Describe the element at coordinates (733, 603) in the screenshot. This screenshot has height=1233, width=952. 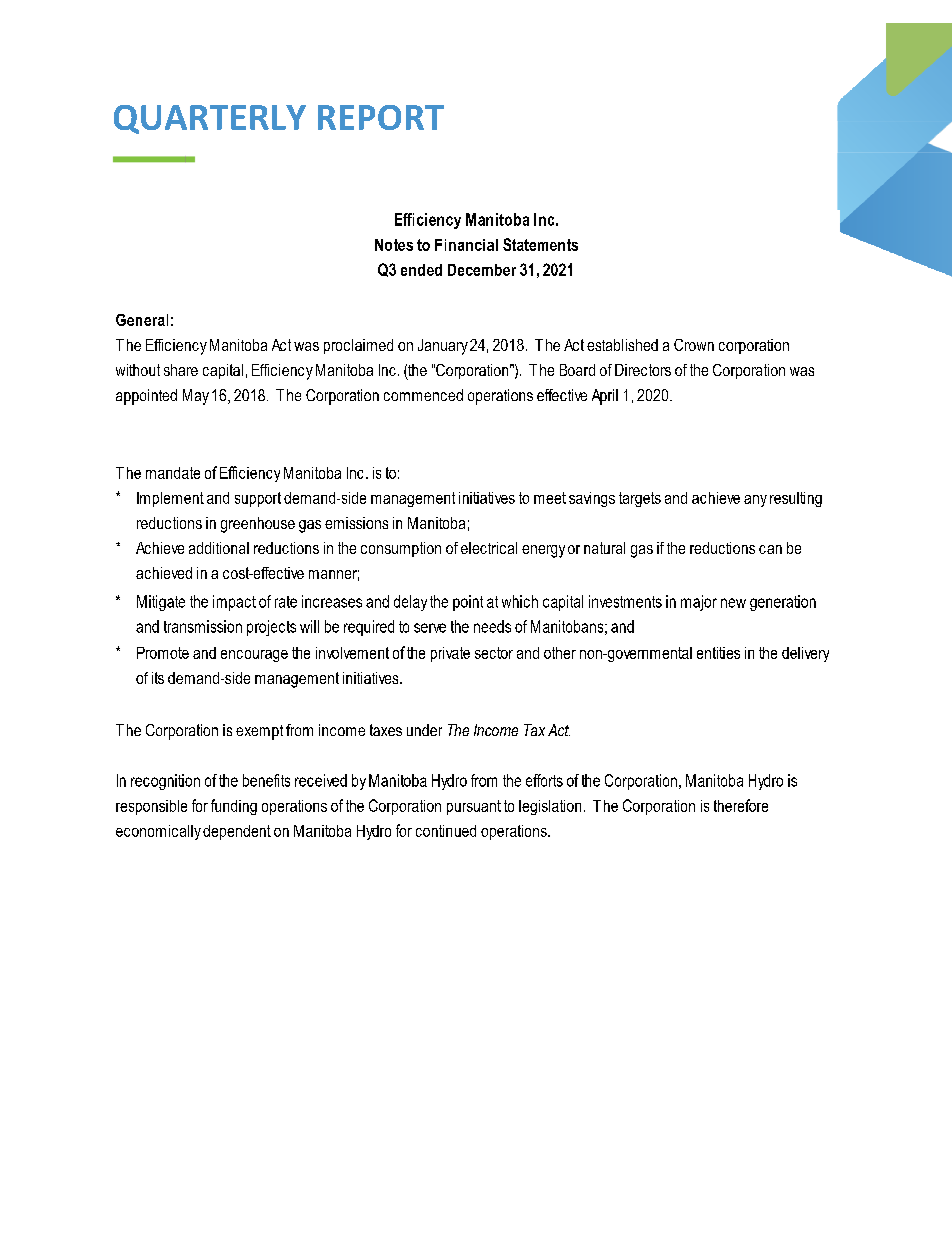
I see `new` at that location.
